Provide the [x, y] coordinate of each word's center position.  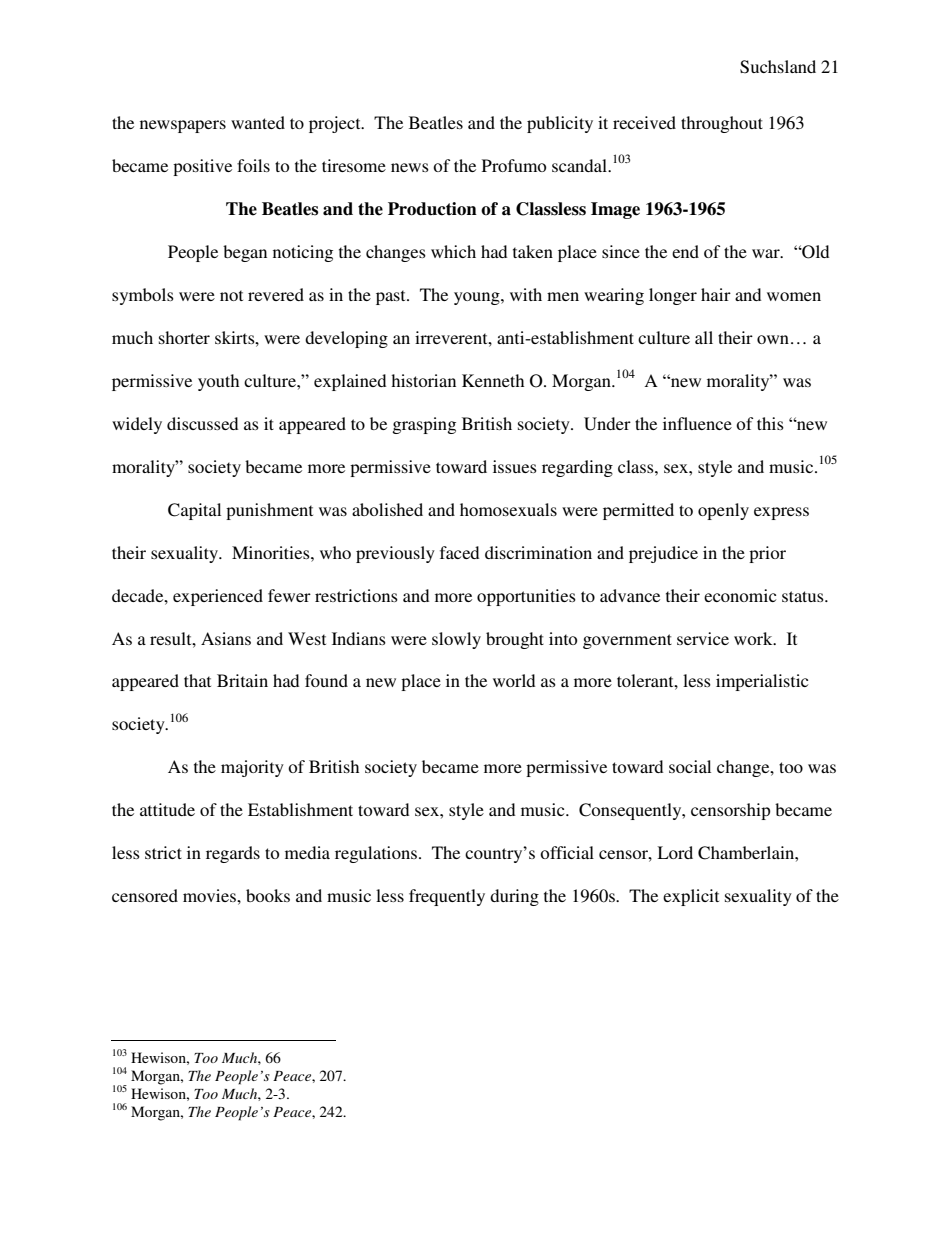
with [526, 294]
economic [740, 595]
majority [252, 768]
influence [697, 423]
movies [210, 895]
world [514, 680]
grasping [424, 425]
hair [716, 294]
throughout [722, 124]
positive [202, 167]
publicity [560, 124]
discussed [202, 423]
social [690, 766]
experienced [218, 597]
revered [276, 294]
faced [459, 552]
